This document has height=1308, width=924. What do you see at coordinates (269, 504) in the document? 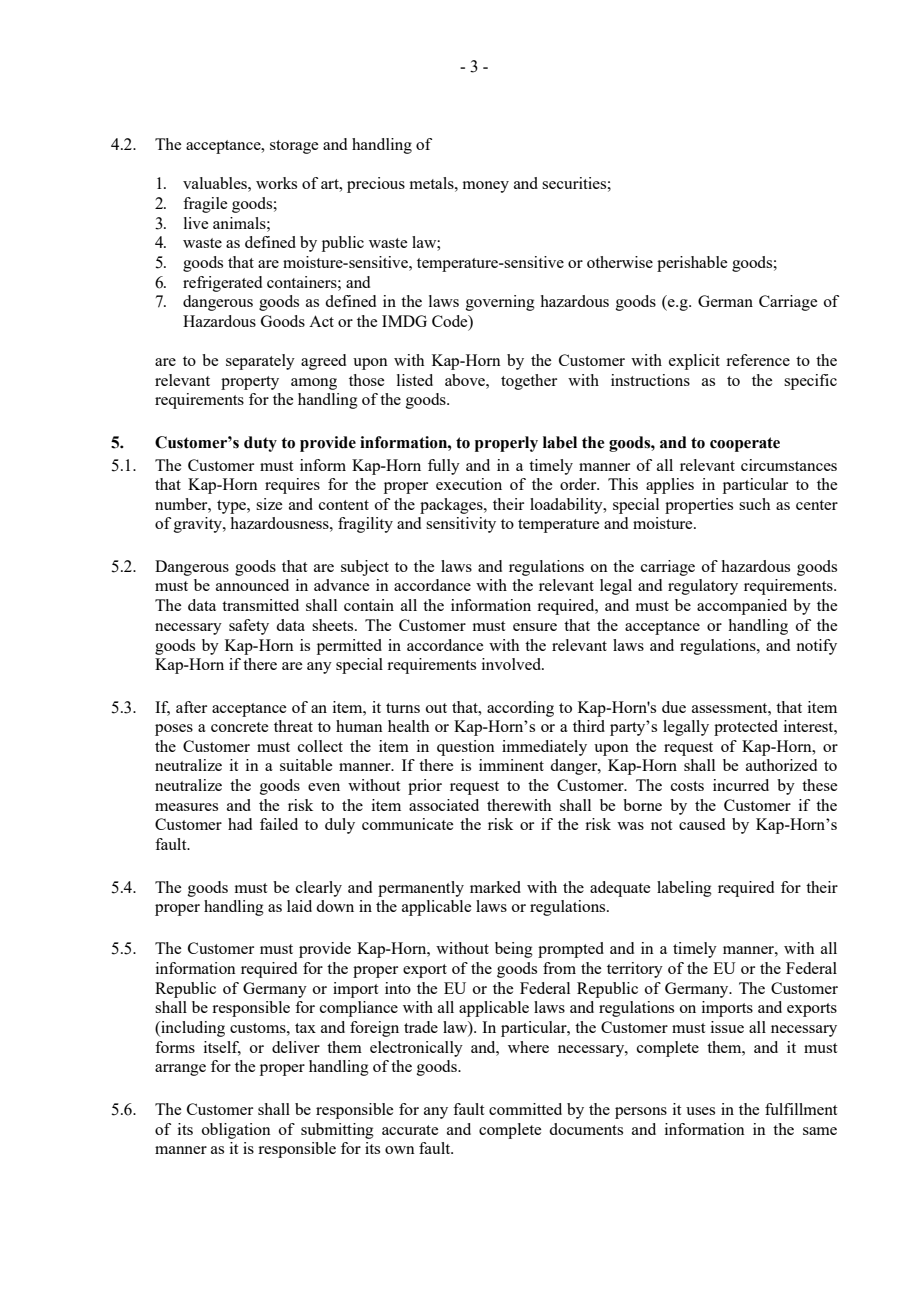
I see `size` at bounding box center [269, 504].
